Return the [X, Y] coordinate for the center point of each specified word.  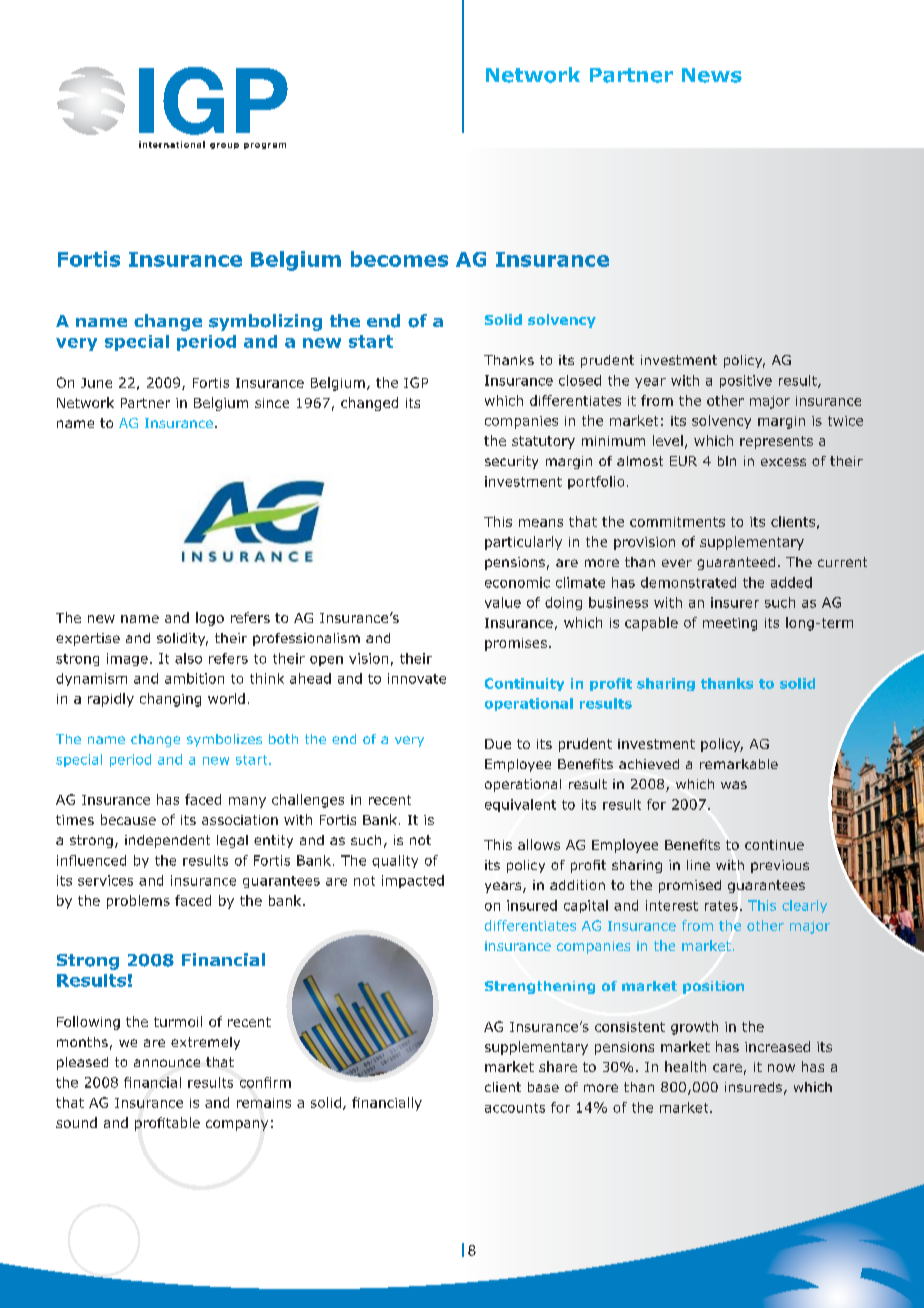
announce [167, 1063]
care [727, 1068]
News [712, 75]
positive [746, 381]
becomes [399, 259]
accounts [515, 1108]
